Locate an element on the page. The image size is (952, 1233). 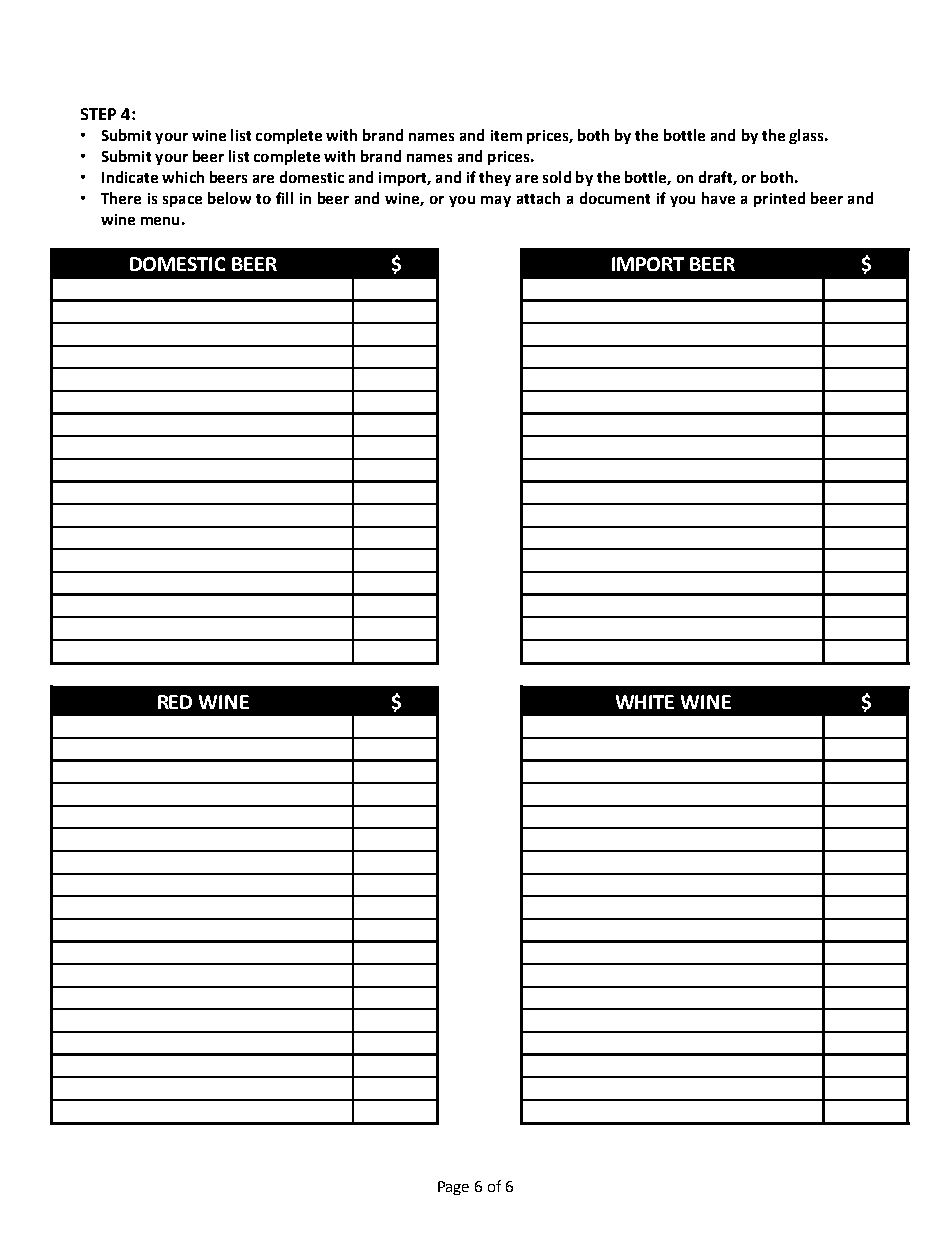
RED is located at coordinates (175, 702).
